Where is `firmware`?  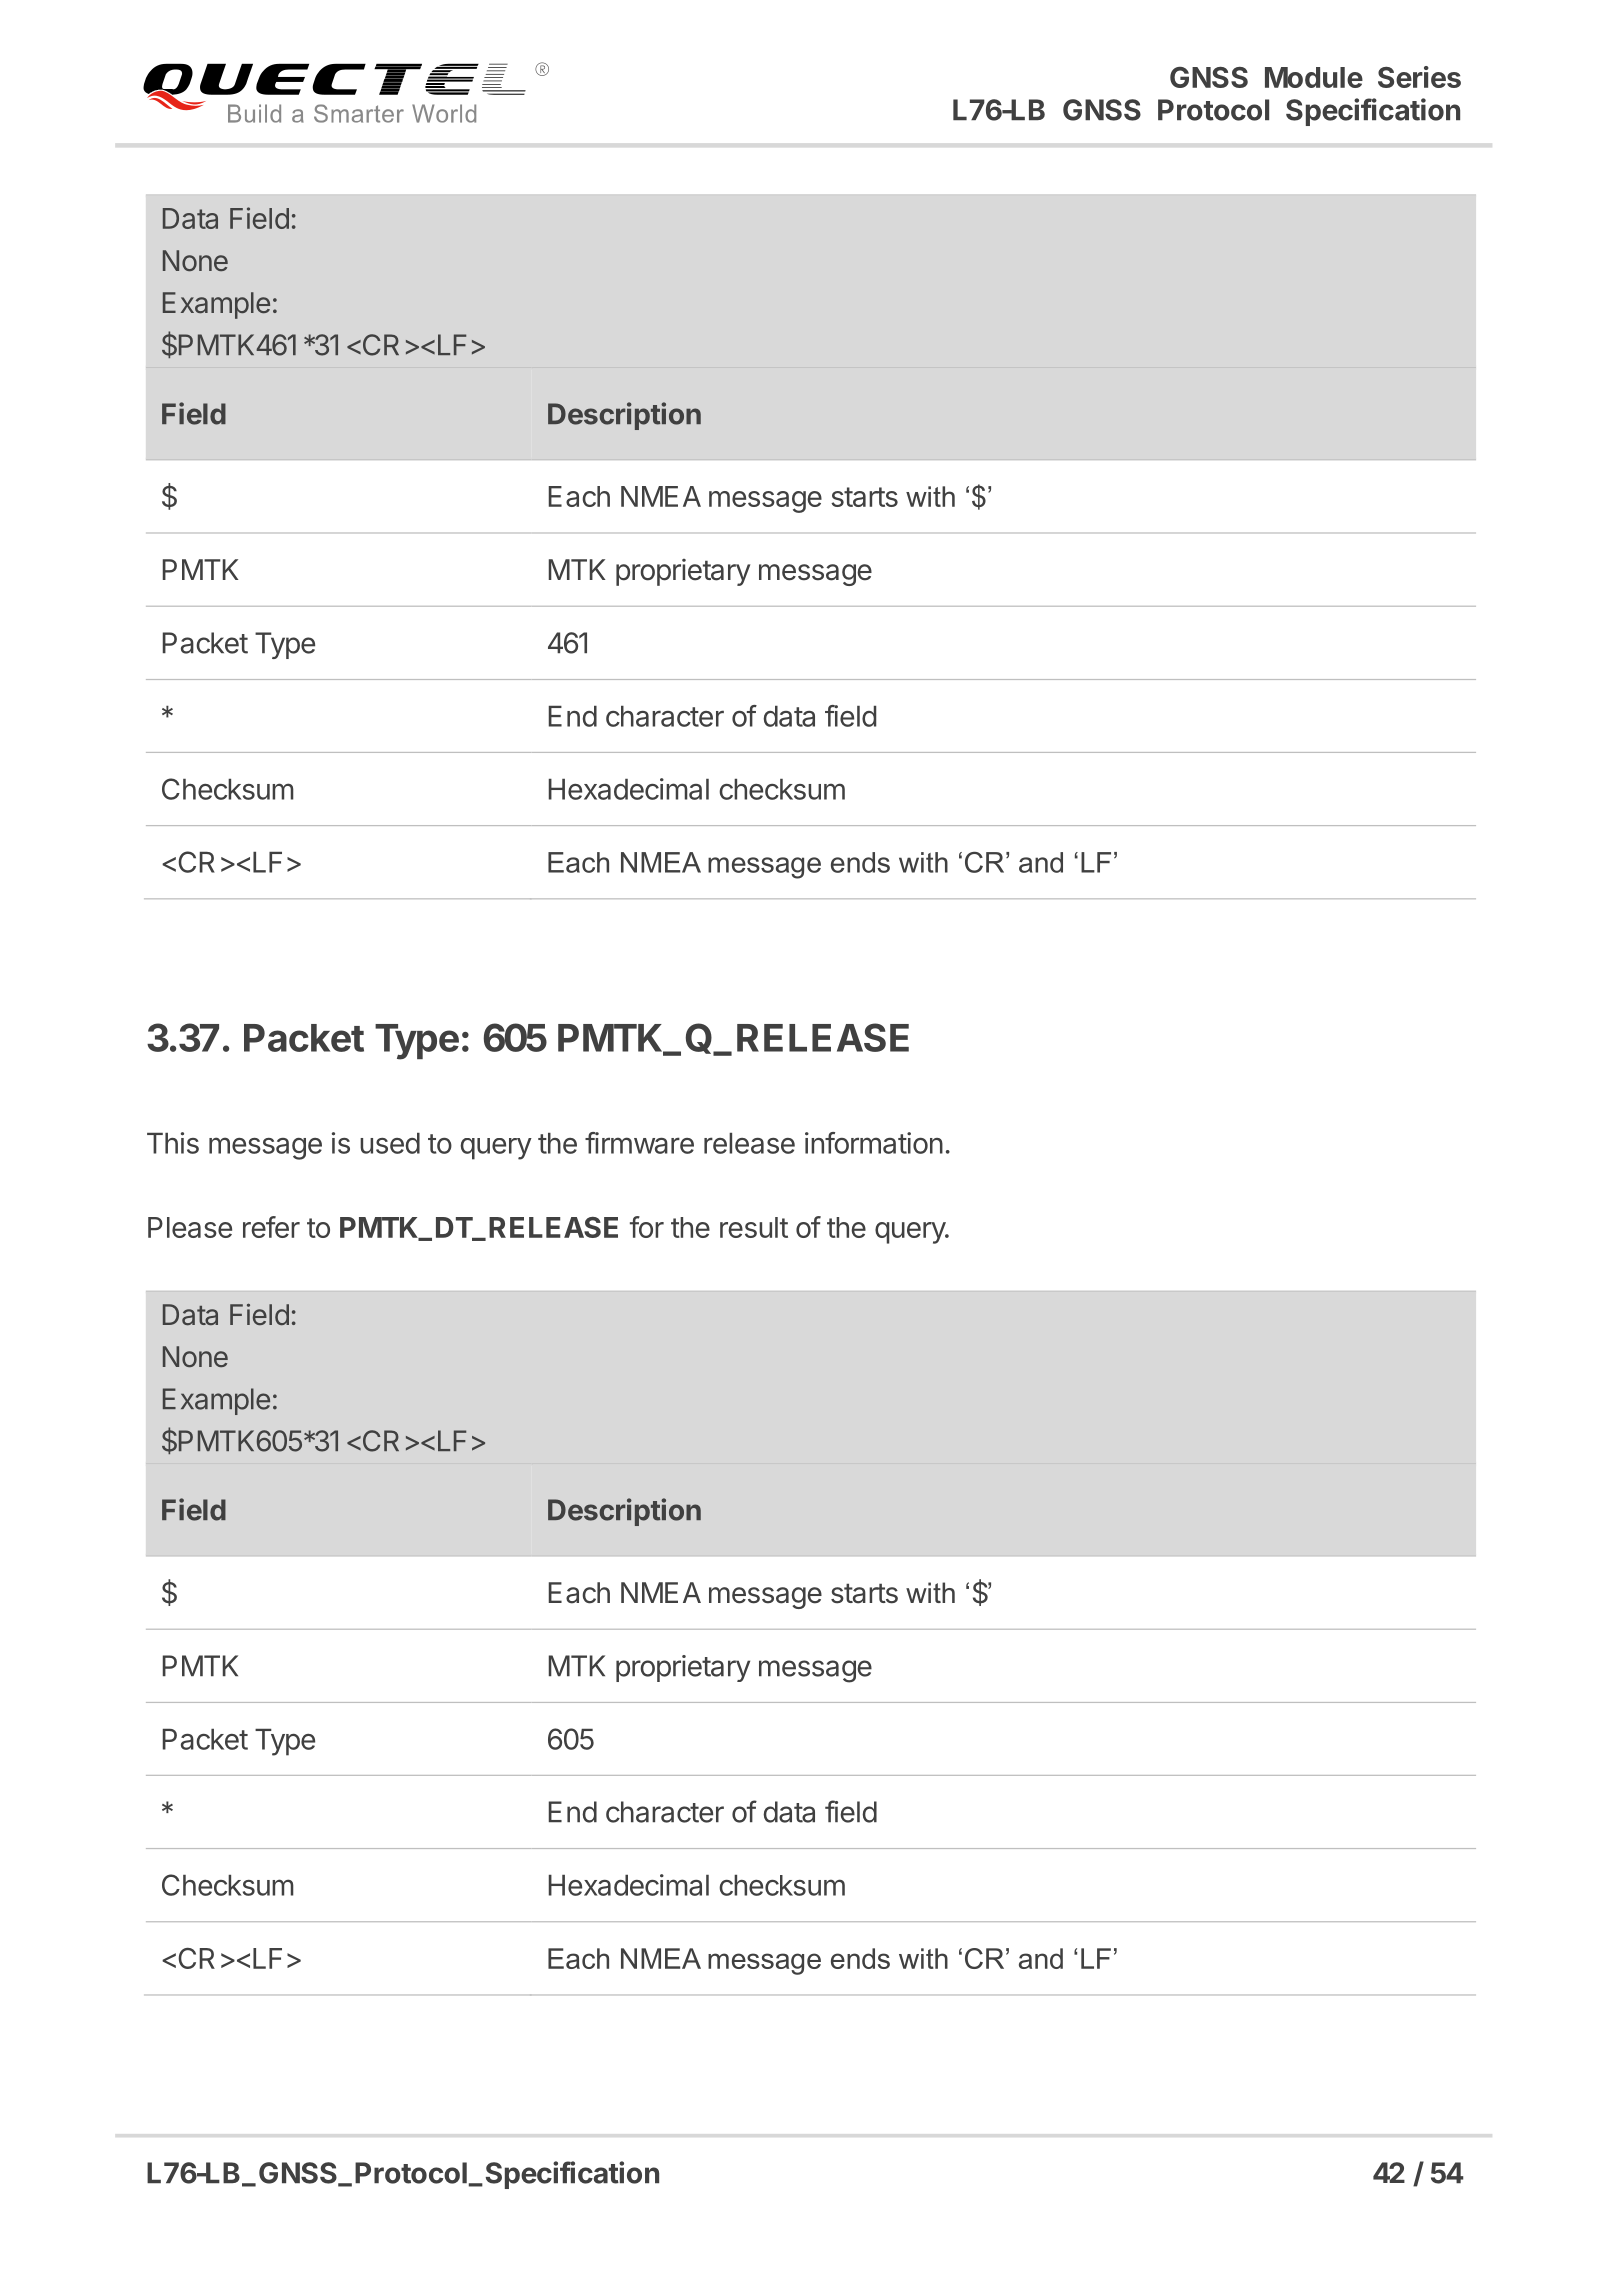 firmware is located at coordinates (639, 1143).
